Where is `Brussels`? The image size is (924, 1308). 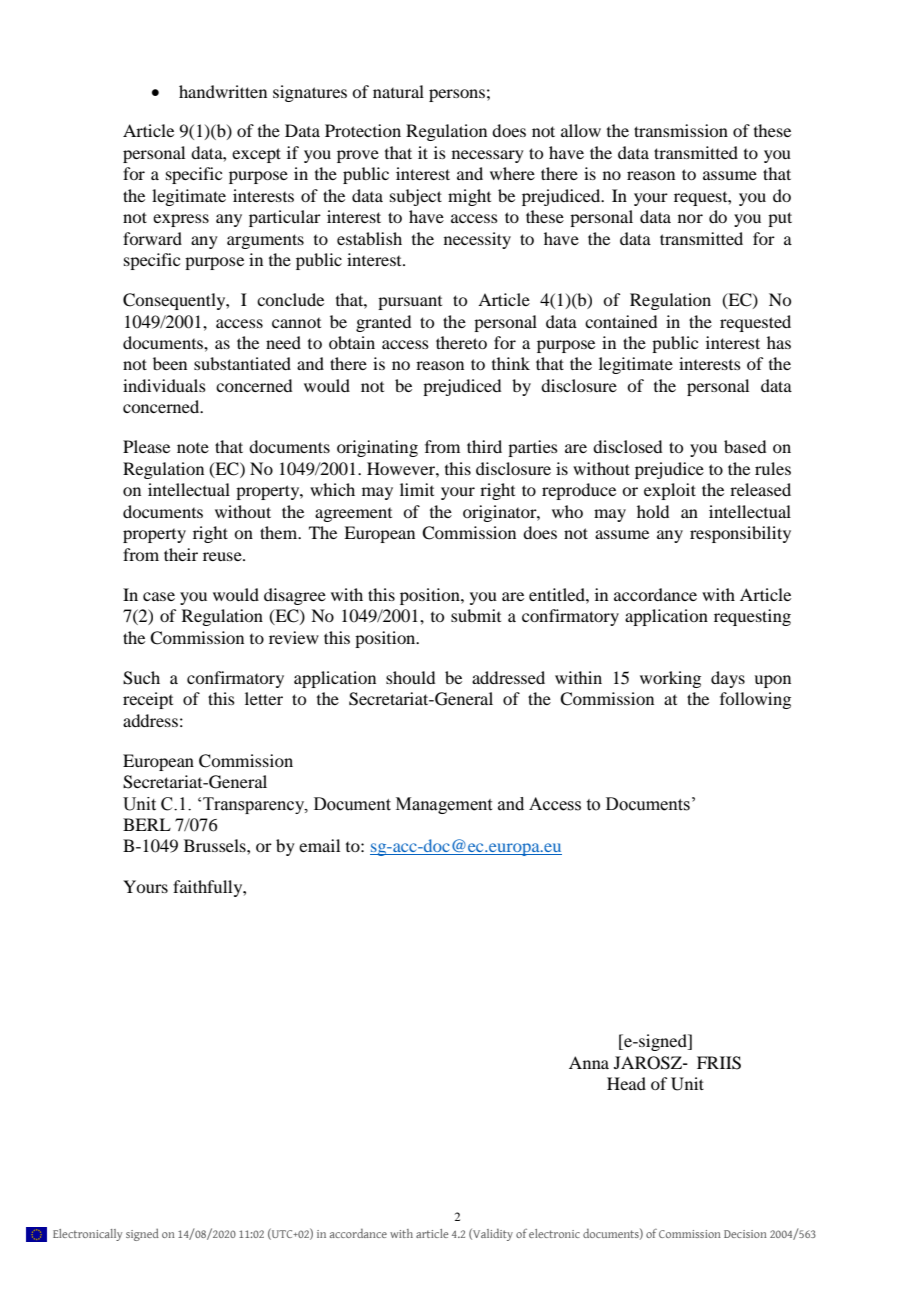
Brussels is located at coordinates (216, 845).
